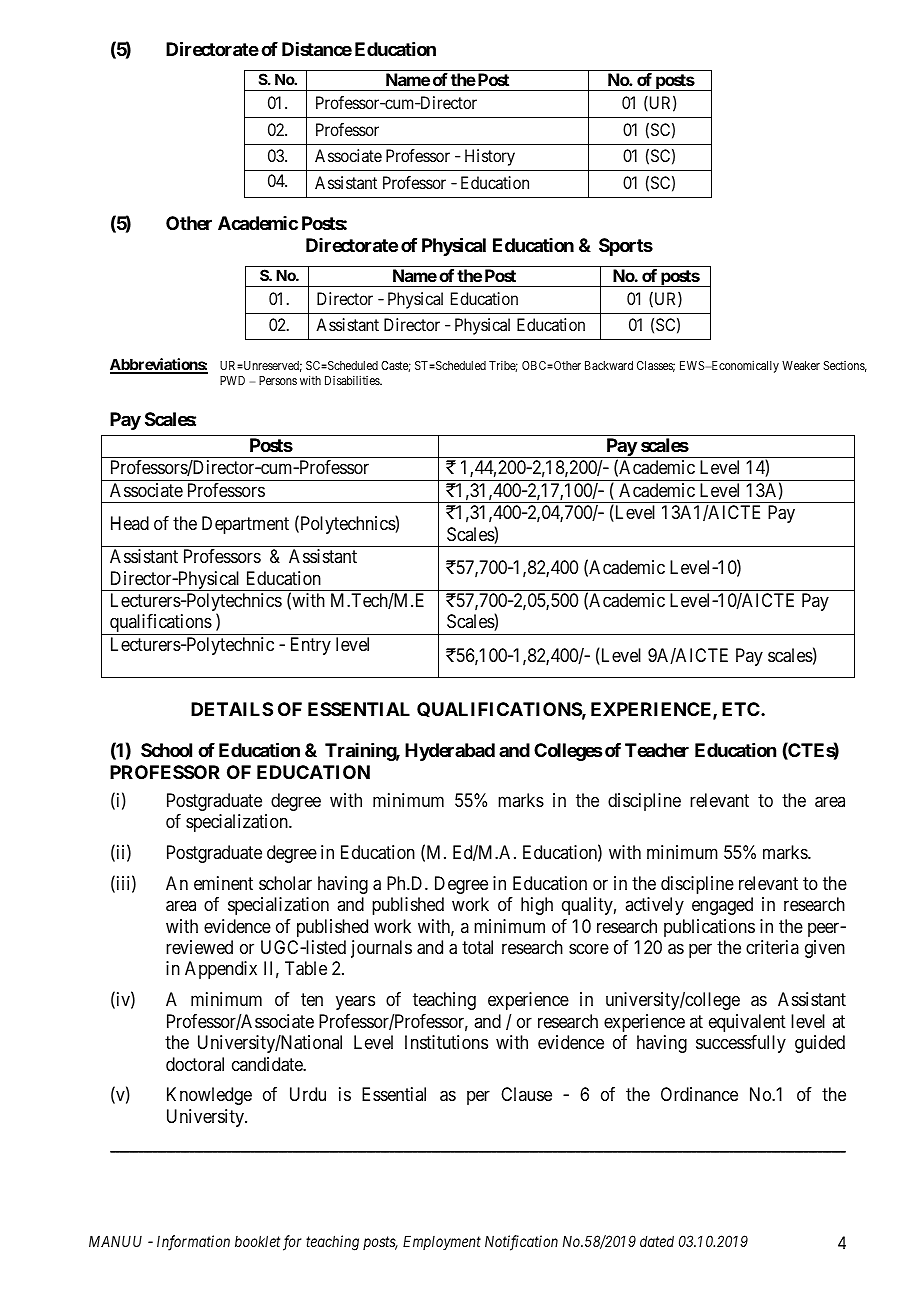 The image size is (924, 1307). I want to click on Employment, so click(442, 1242).
